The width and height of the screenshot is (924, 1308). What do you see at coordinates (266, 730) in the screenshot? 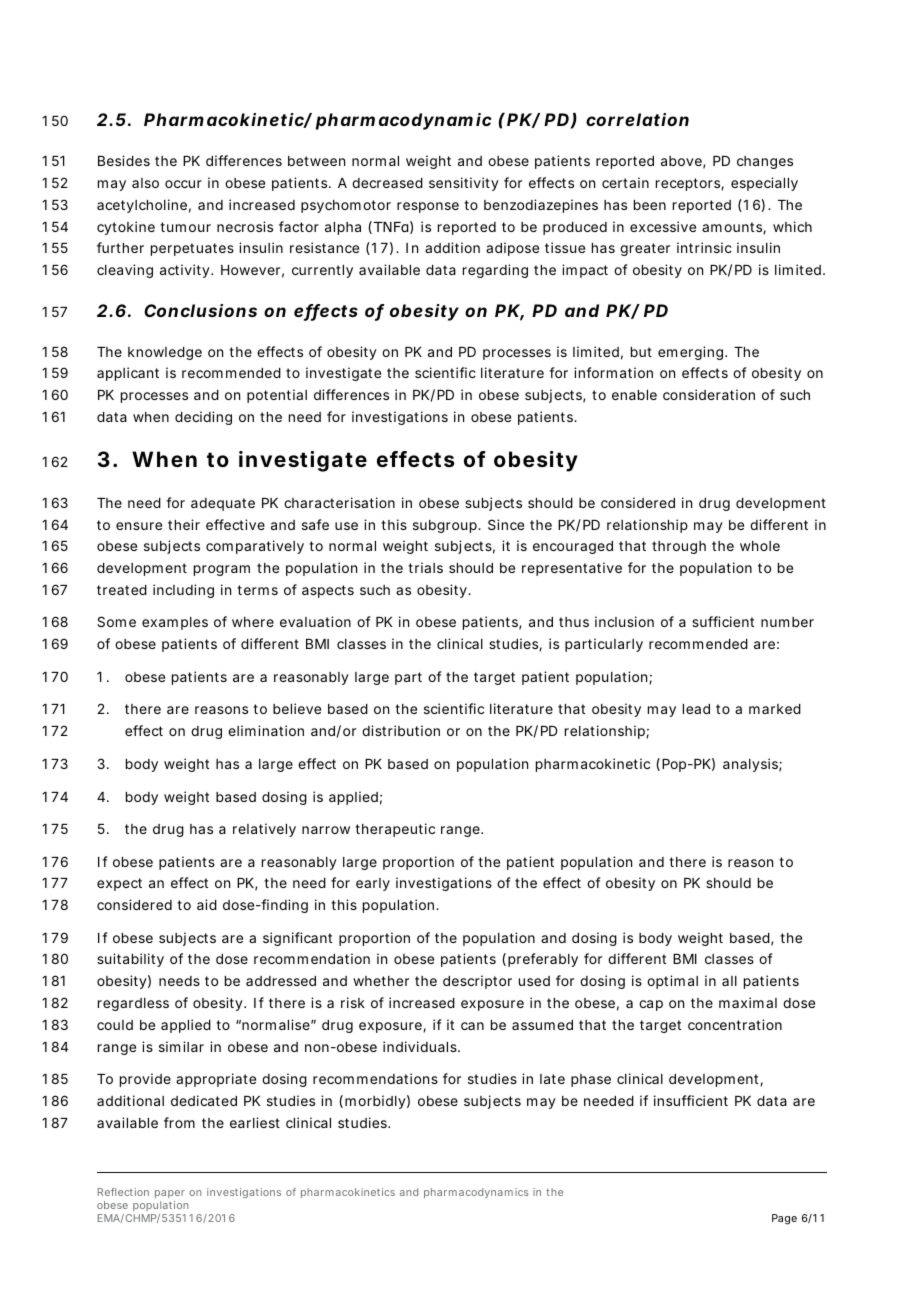
I see `elimination` at bounding box center [266, 730].
